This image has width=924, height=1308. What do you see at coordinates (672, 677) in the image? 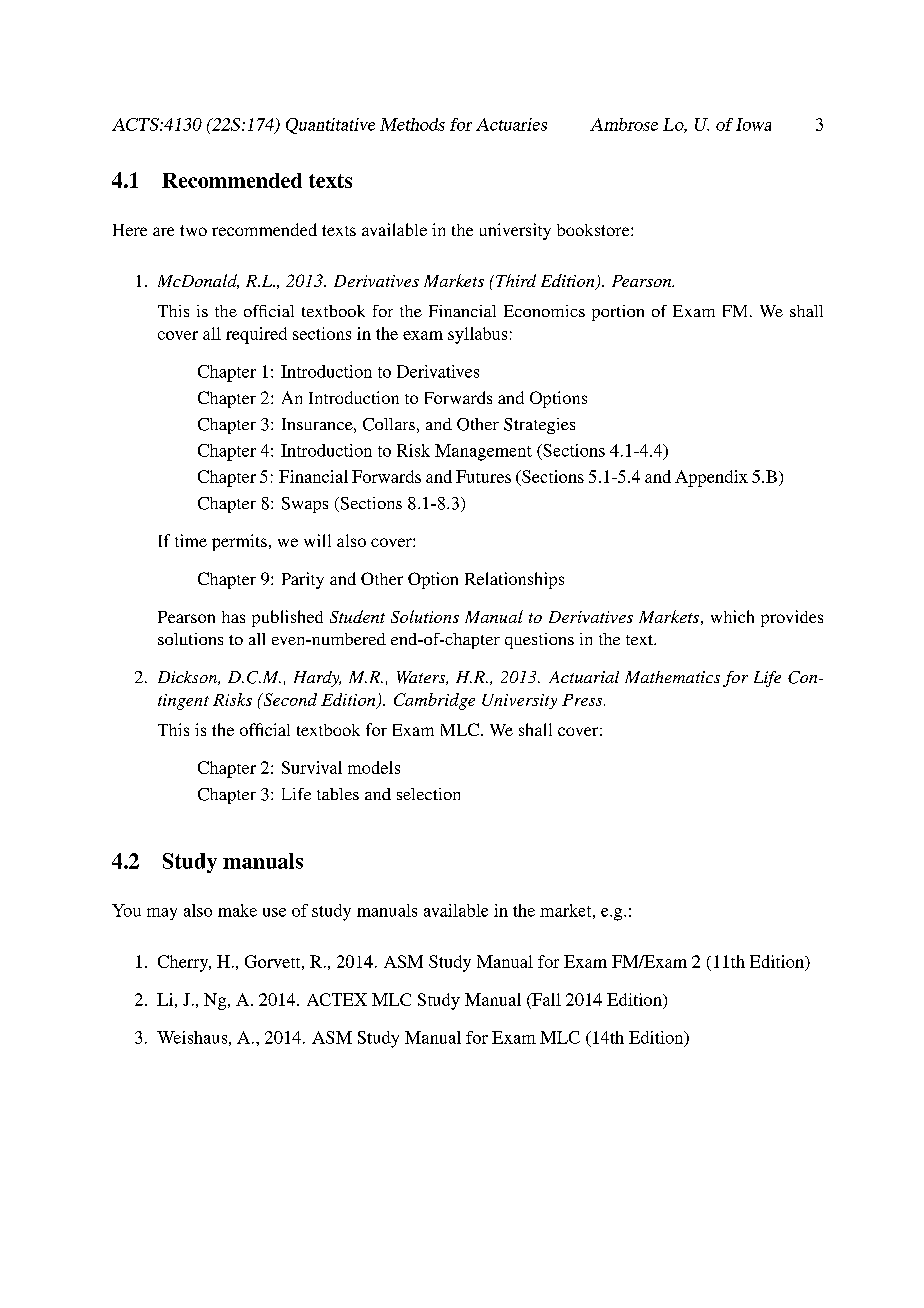
I see `Mathematics` at bounding box center [672, 677].
